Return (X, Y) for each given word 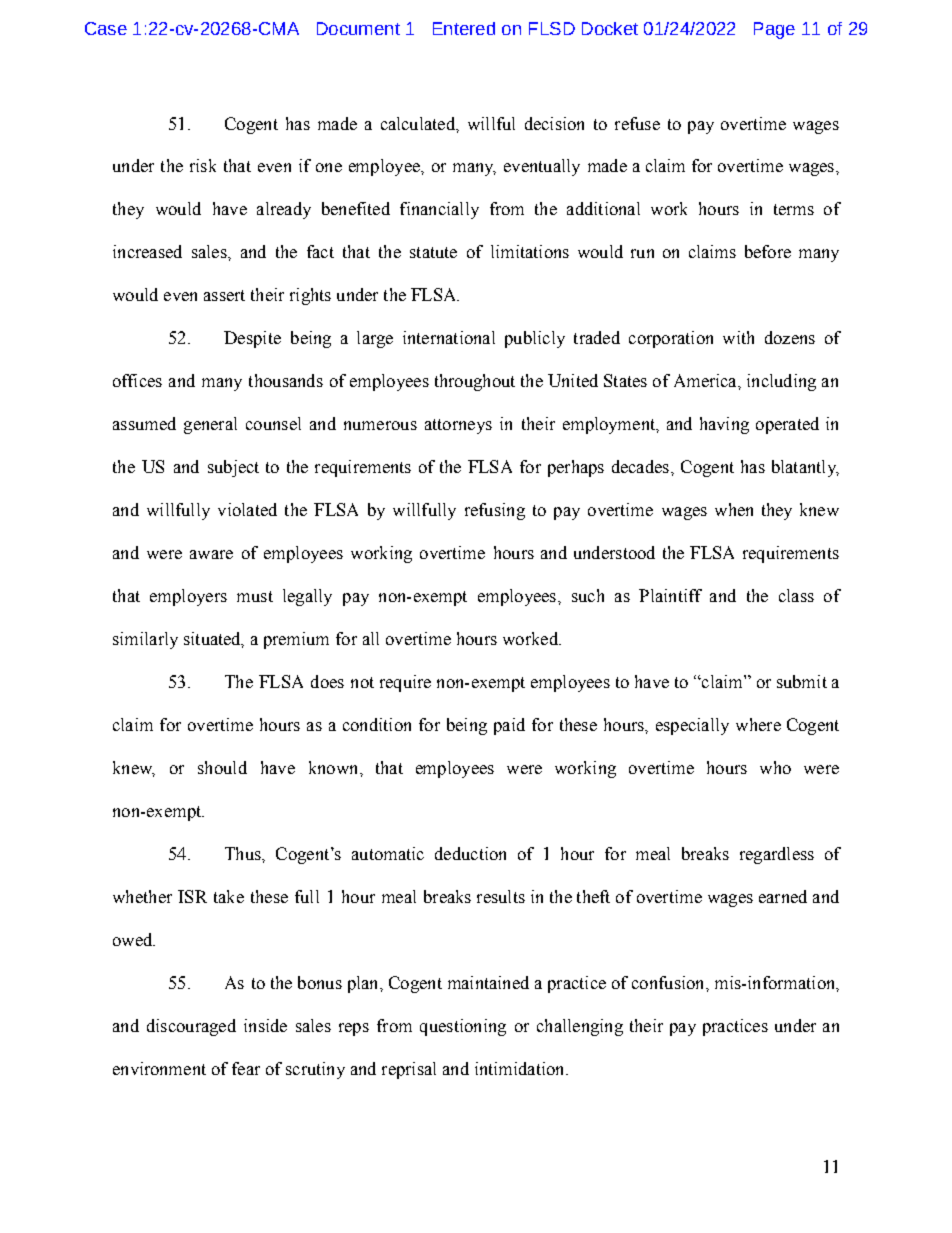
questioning (463, 1027)
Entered (464, 28)
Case (106, 28)
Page (774, 30)
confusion (669, 982)
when (734, 509)
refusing (495, 511)
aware (211, 554)
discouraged (191, 1027)
